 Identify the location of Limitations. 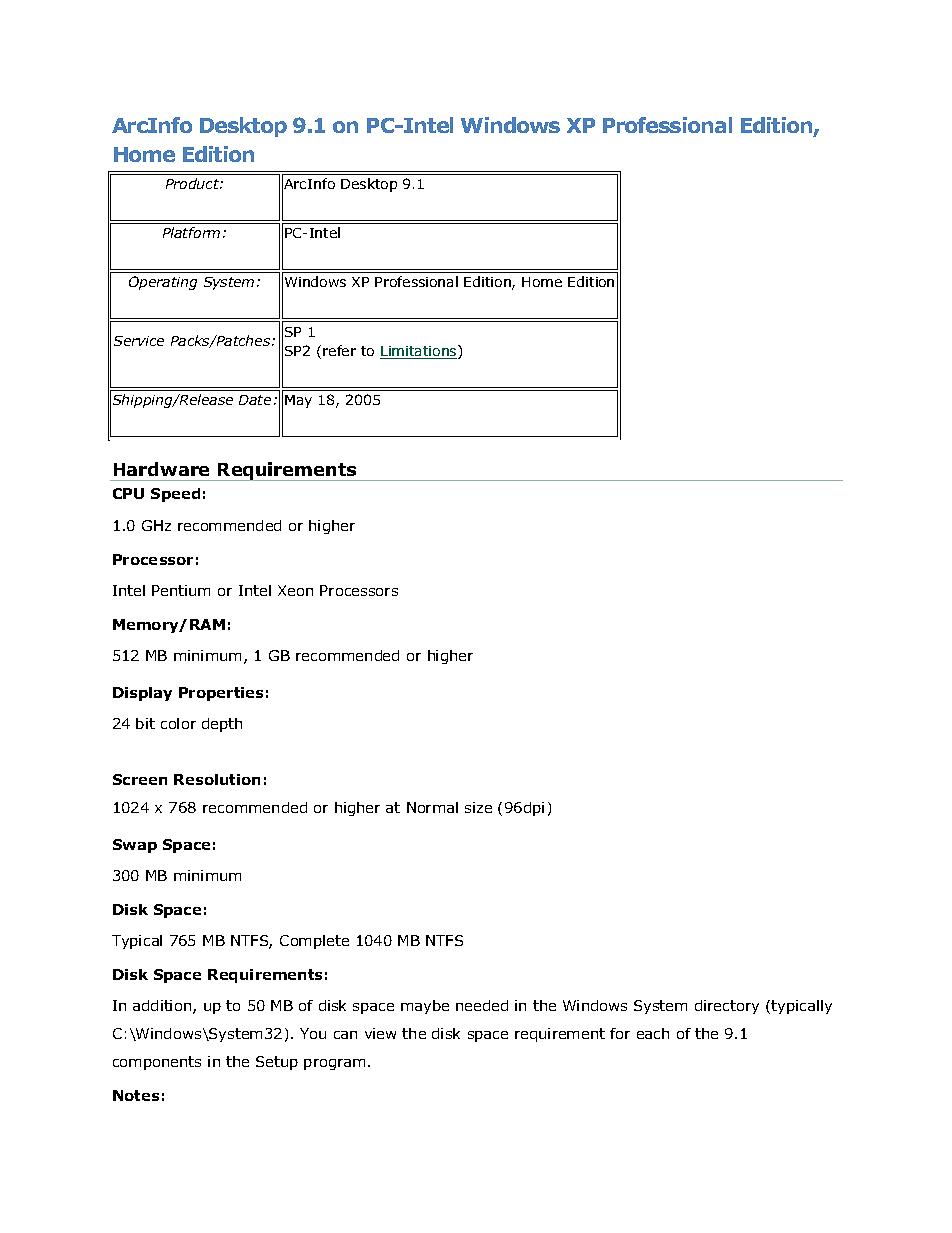
(419, 352).
